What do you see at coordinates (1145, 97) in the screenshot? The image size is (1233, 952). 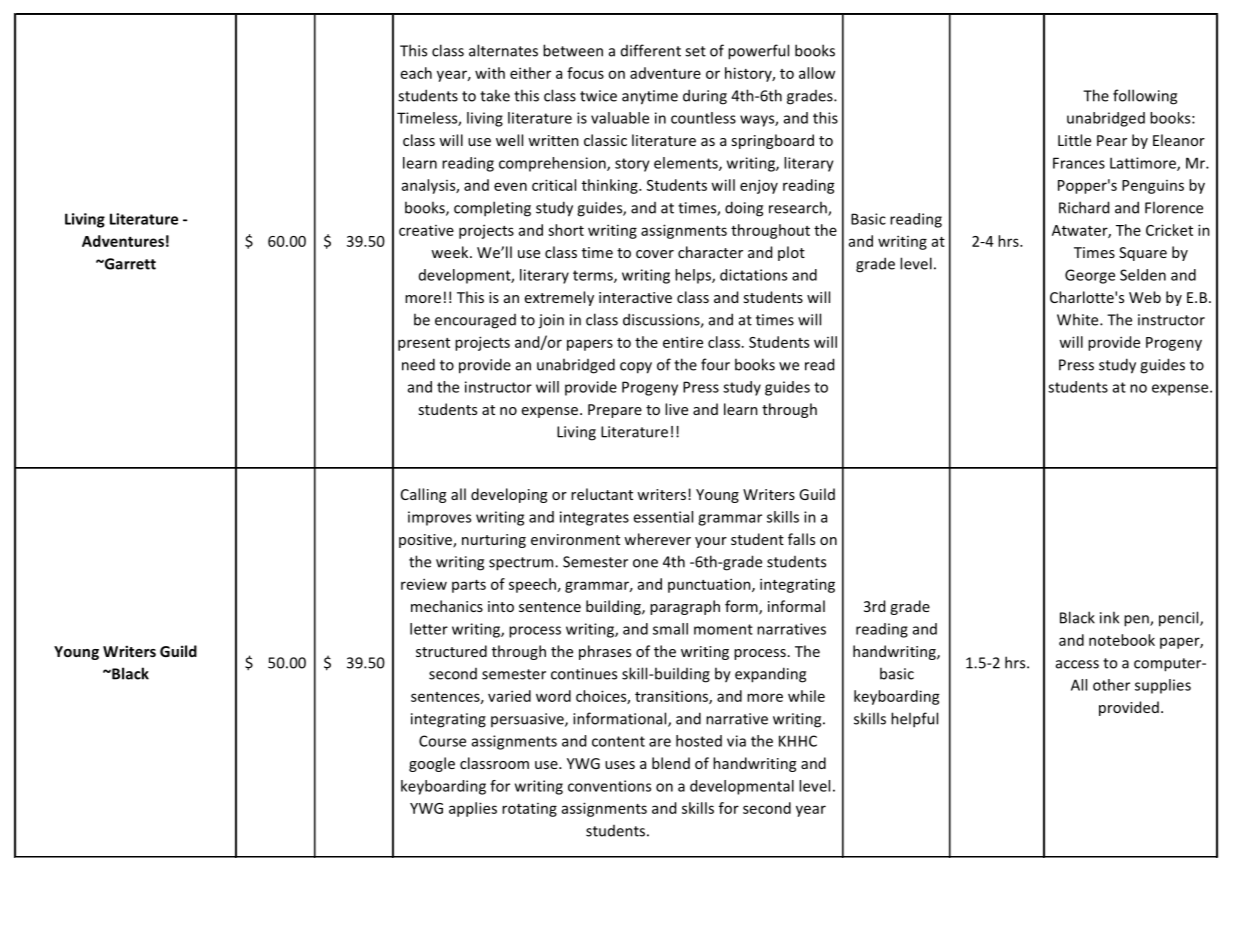 I see `following` at bounding box center [1145, 97].
